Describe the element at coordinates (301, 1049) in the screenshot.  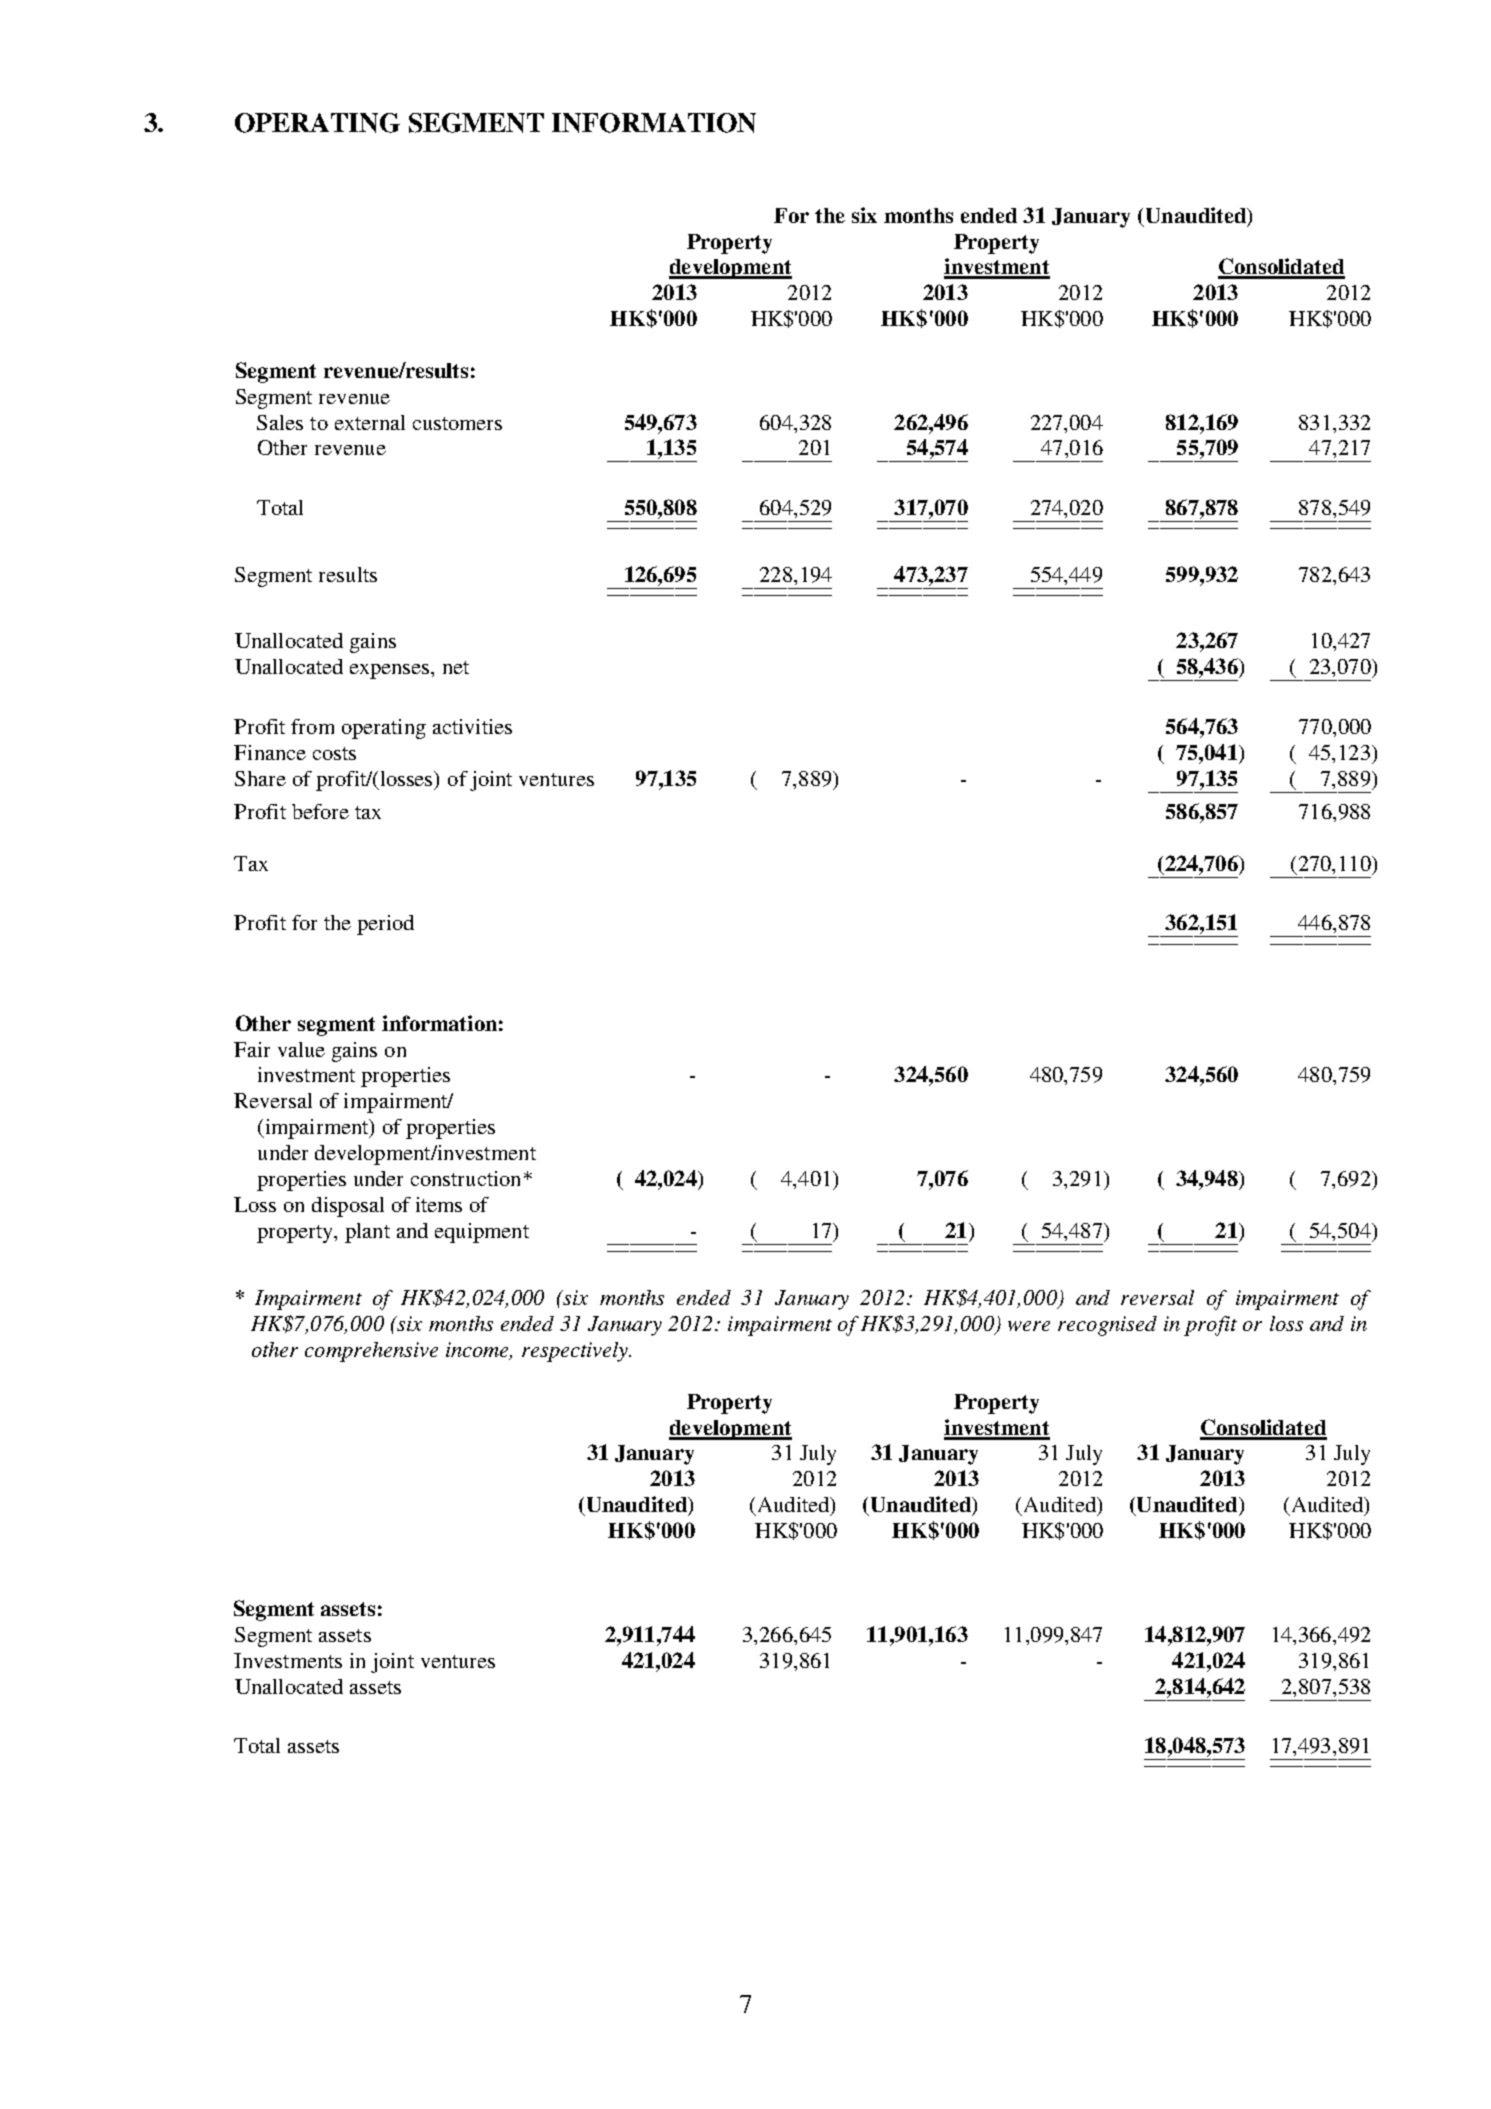
I see `value` at that location.
